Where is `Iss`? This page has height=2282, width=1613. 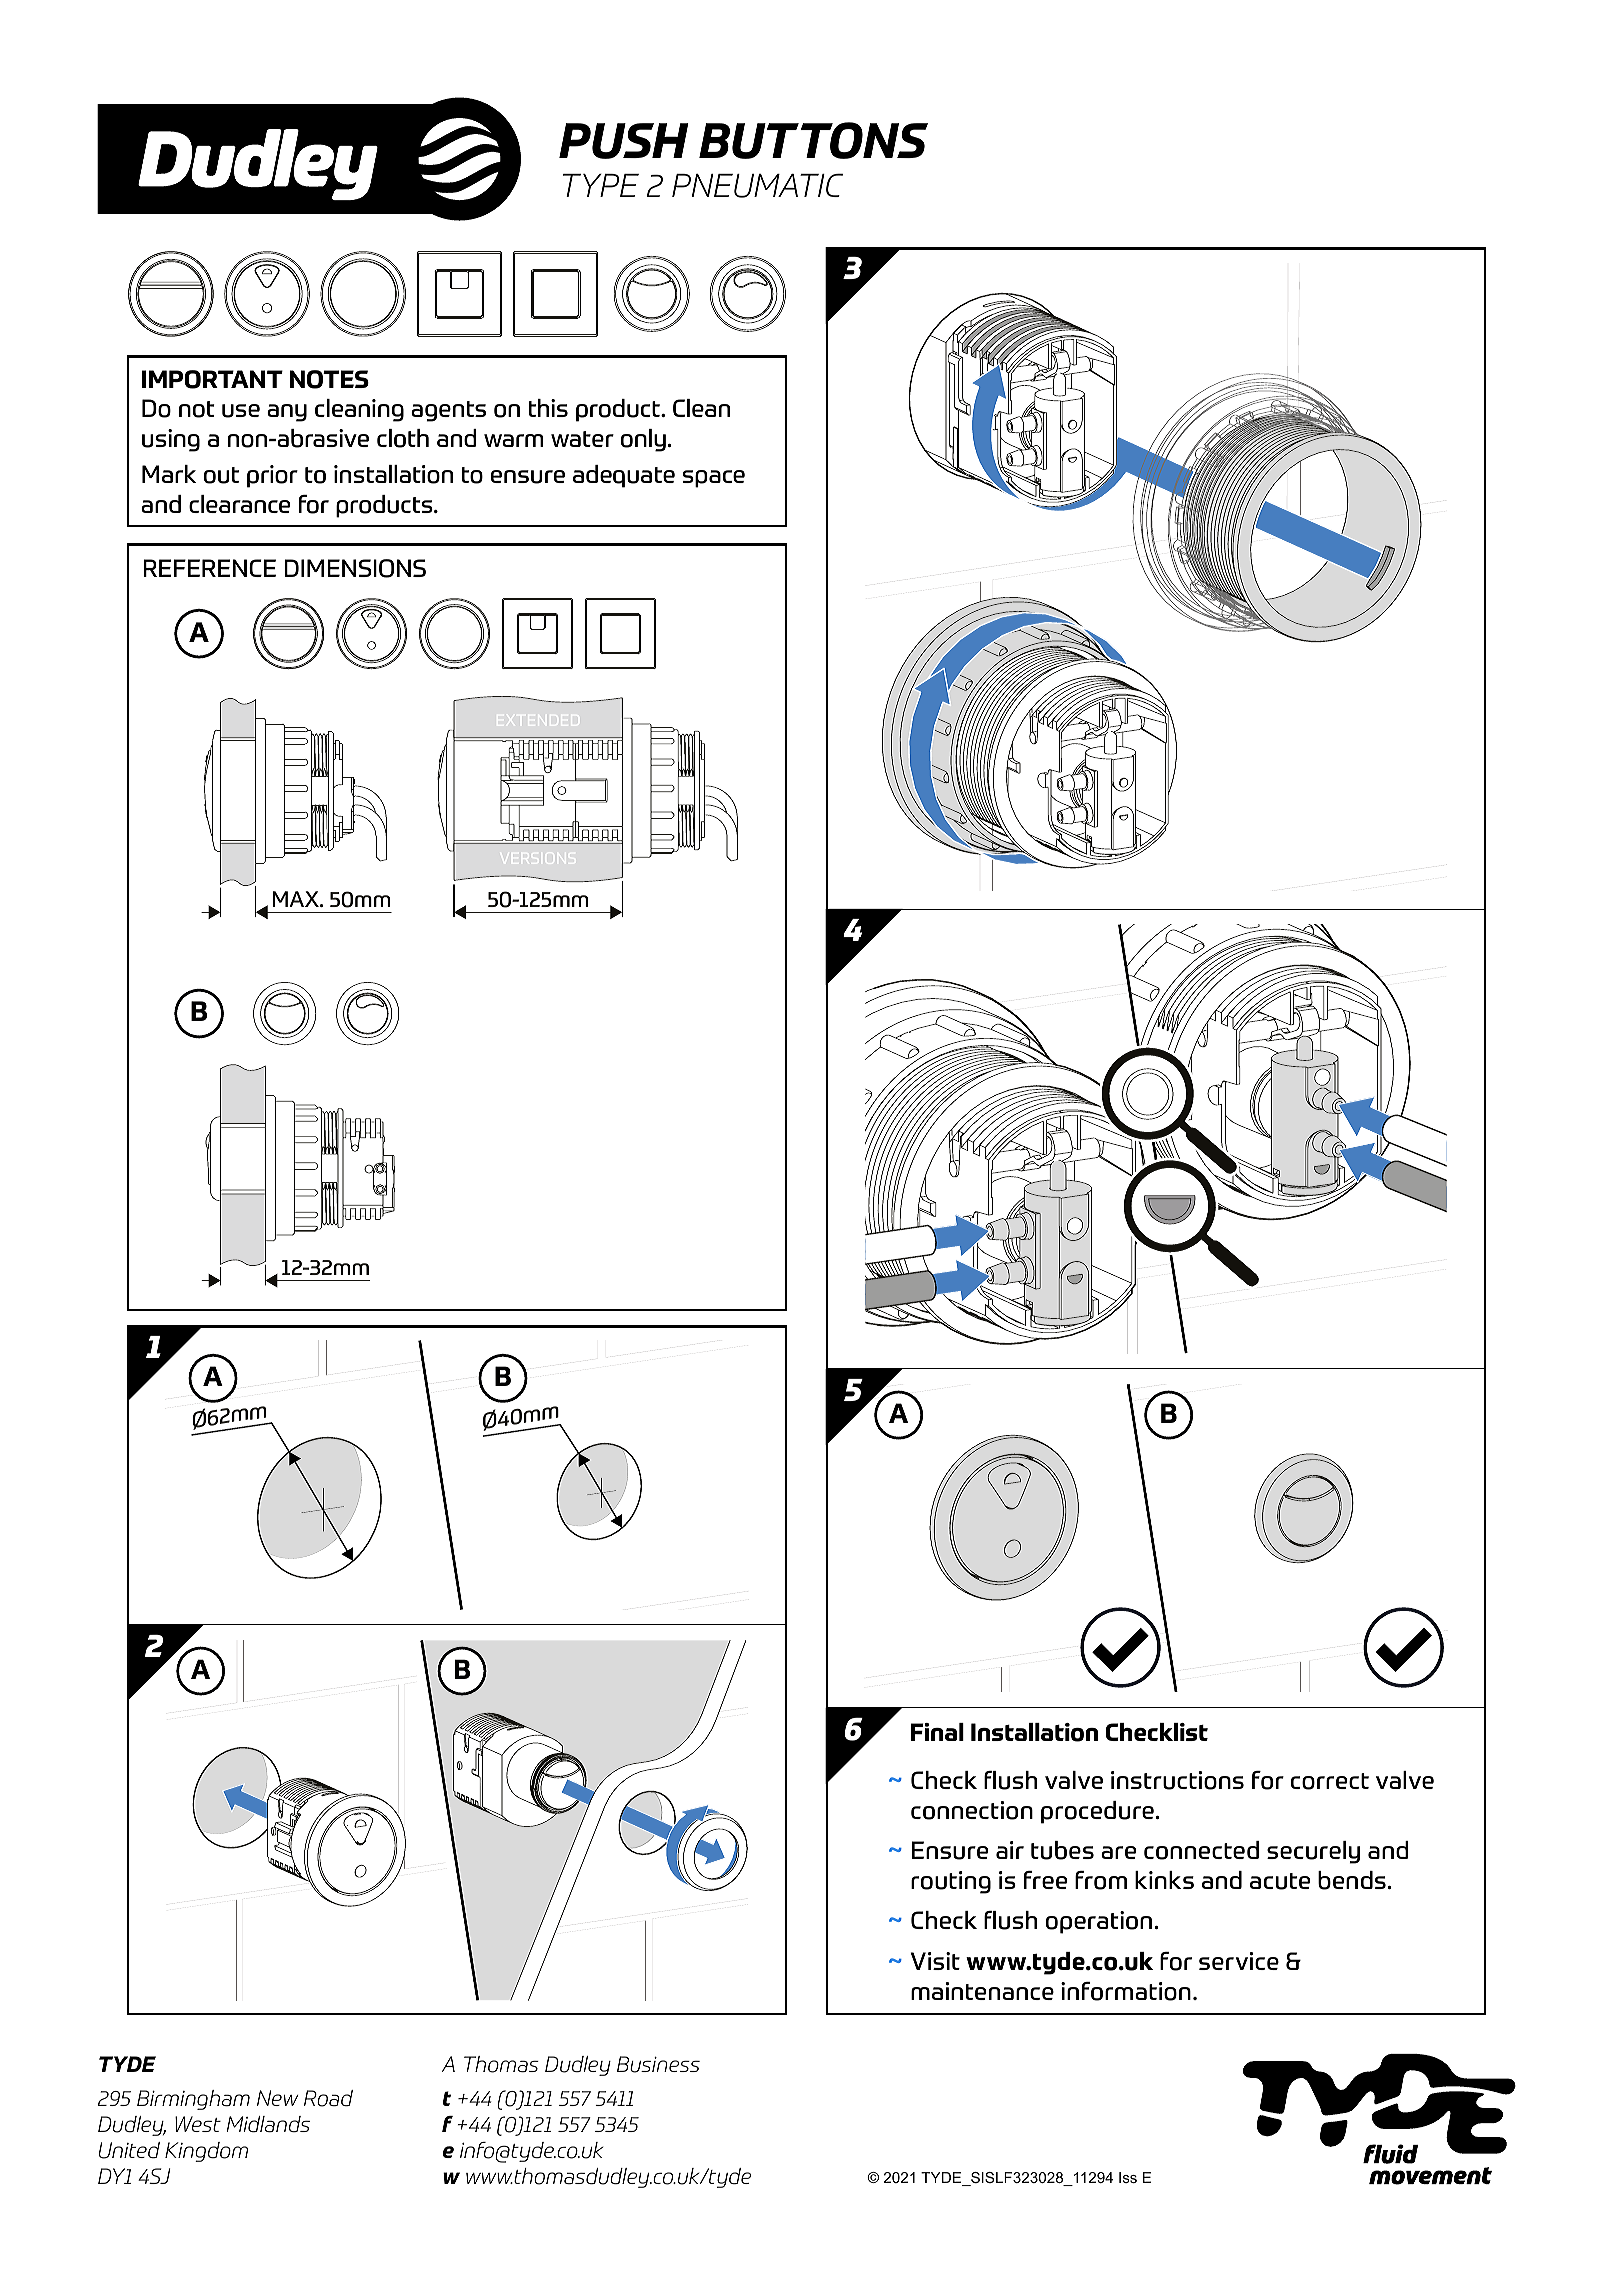
Iss is located at coordinates (1128, 2177).
